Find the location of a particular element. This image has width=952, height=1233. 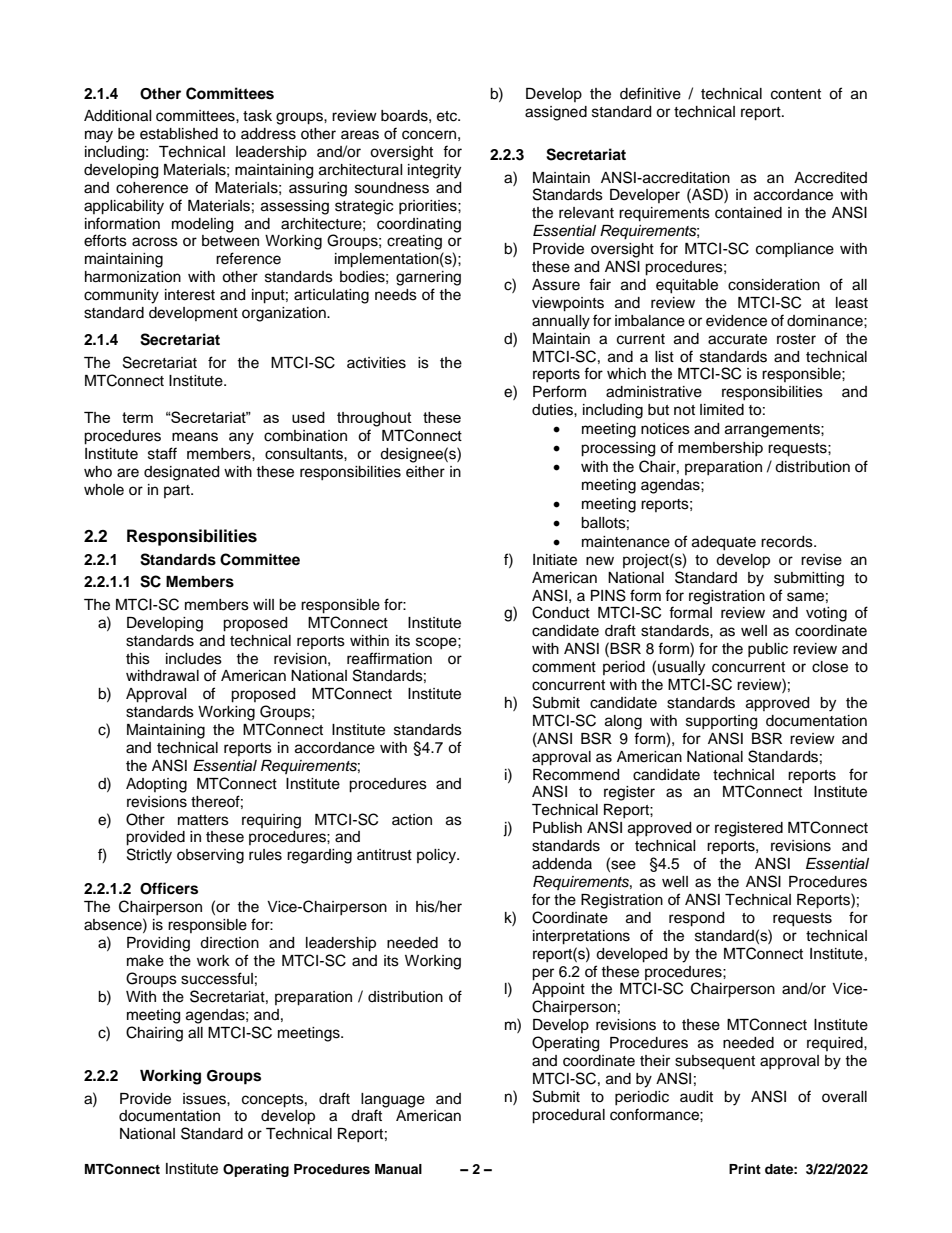

duties is located at coordinates (553, 410).
